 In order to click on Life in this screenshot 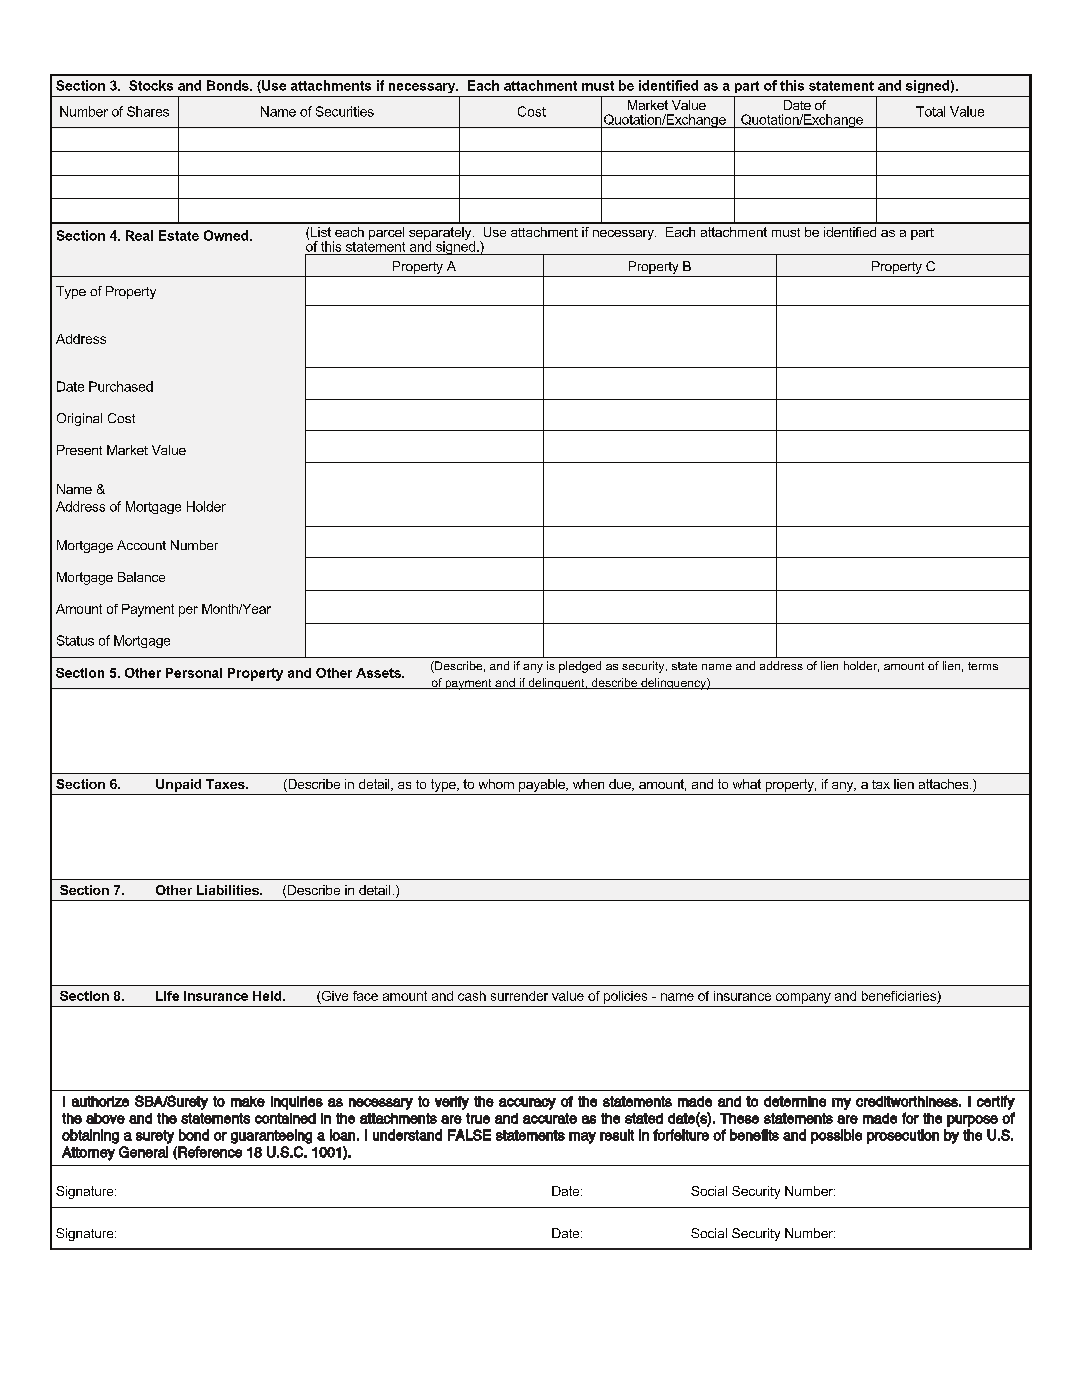, I will do `click(167, 996)`.
